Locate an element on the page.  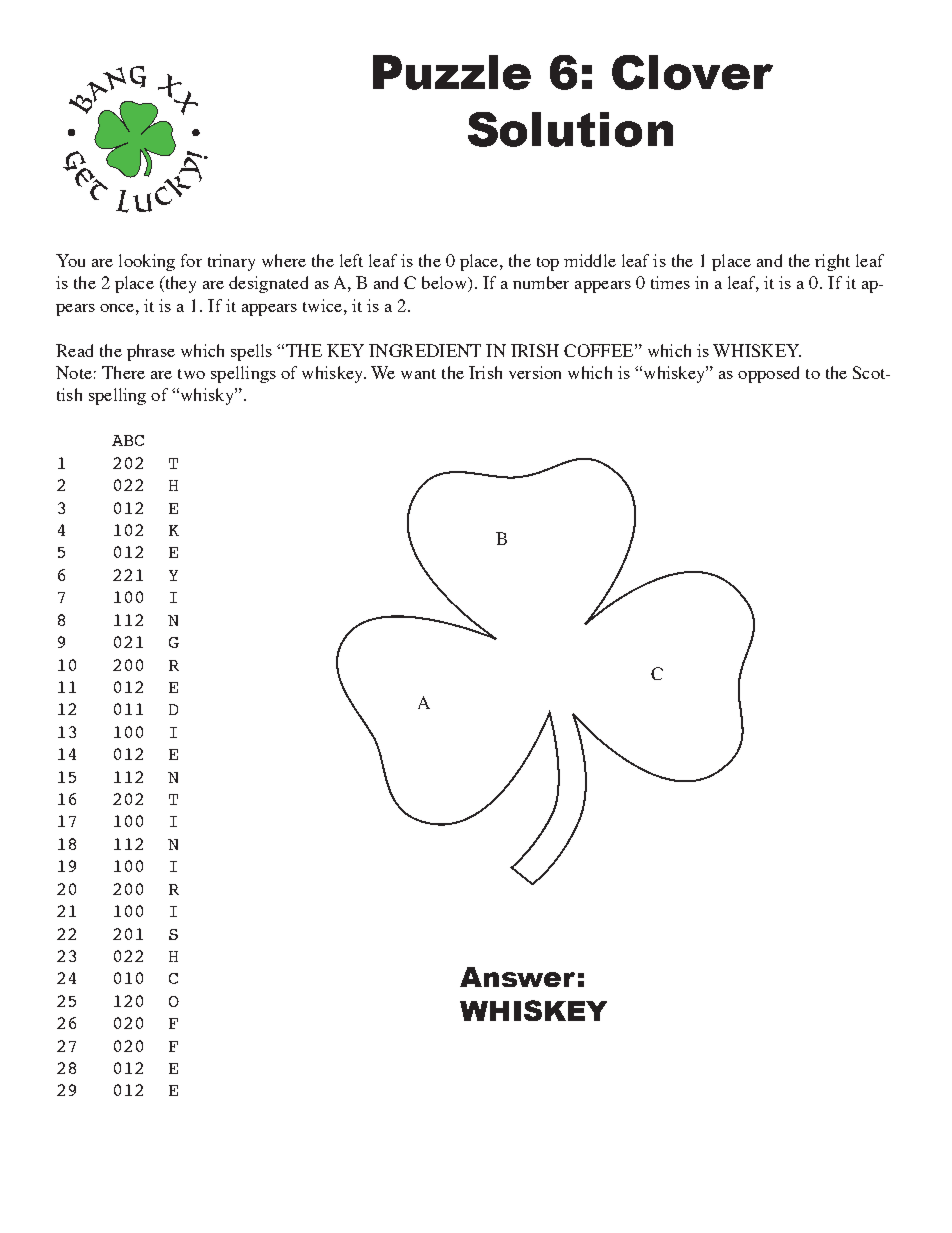
ABC is located at coordinates (128, 440).
